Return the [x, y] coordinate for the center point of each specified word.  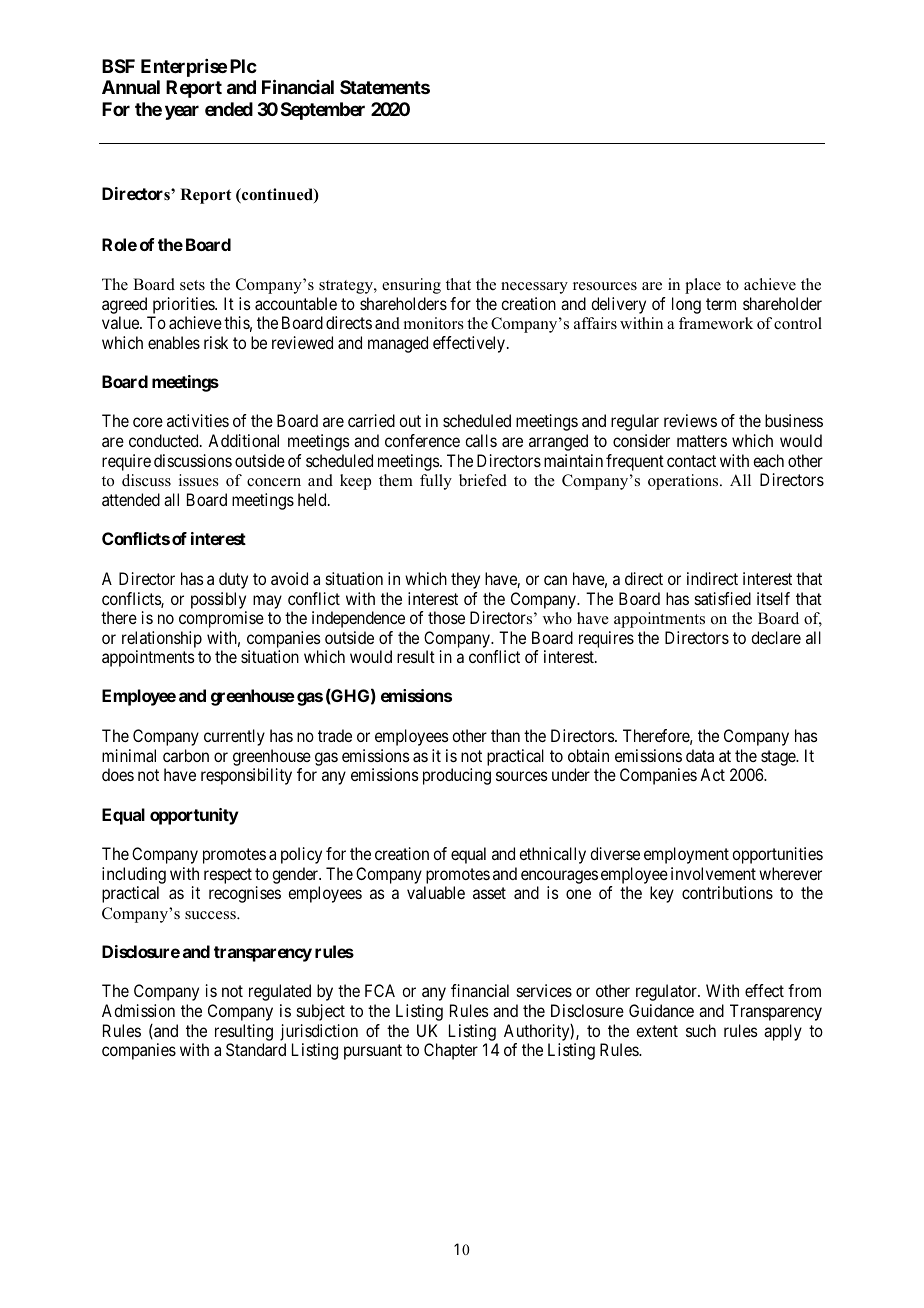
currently [234, 737]
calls [481, 440]
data [700, 755]
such [701, 1030]
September [323, 111]
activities [198, 420]
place [703, 286]
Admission [138, 1010]
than [505, 735]
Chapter [451, 1051]
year [182, 112]
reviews [690, 420]
